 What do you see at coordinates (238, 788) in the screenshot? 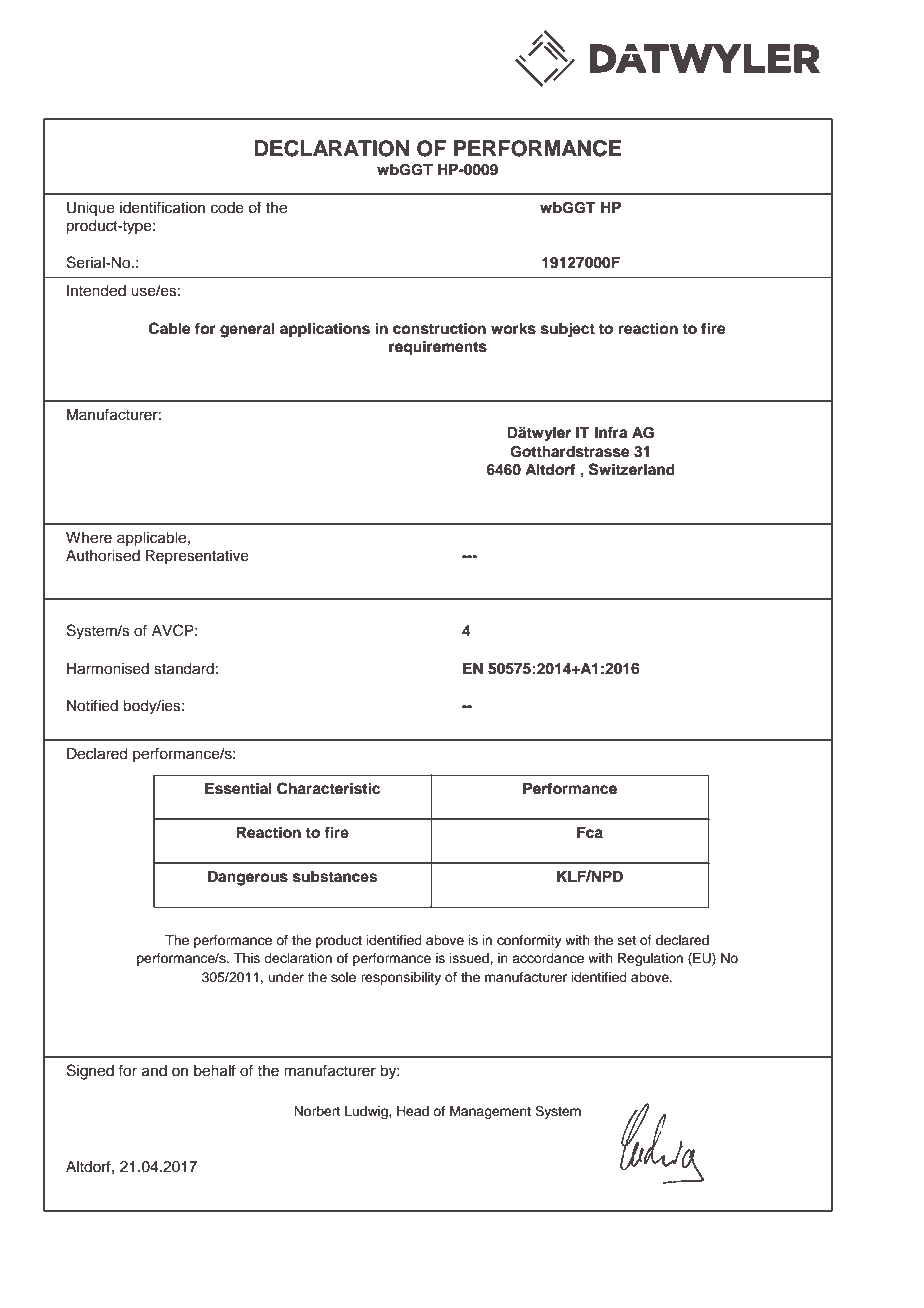
I see `Essential` at bounding box center [238, 788].
